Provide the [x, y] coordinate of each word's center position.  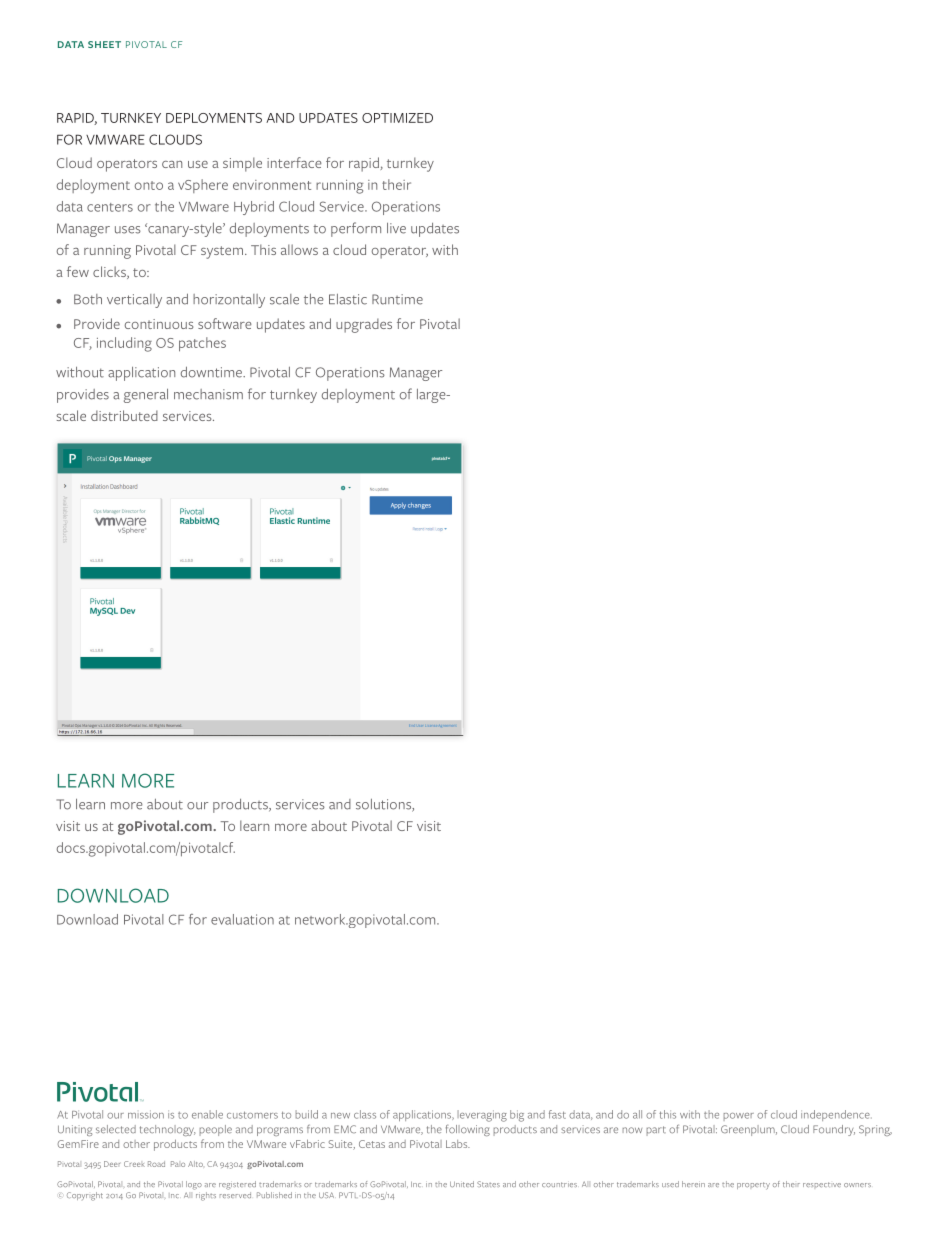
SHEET [104, 44]
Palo [178, 1164]
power [739, 1117]
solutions [384, 805]
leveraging [482, 1116]
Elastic [348, 299]
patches [202, 344]
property [753, 1186]
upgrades [364, 325]
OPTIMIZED [397, 118]
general [146, 396]
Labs [458, 1144]
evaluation [242, 919]
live [396, 228]
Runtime [397, 299]
